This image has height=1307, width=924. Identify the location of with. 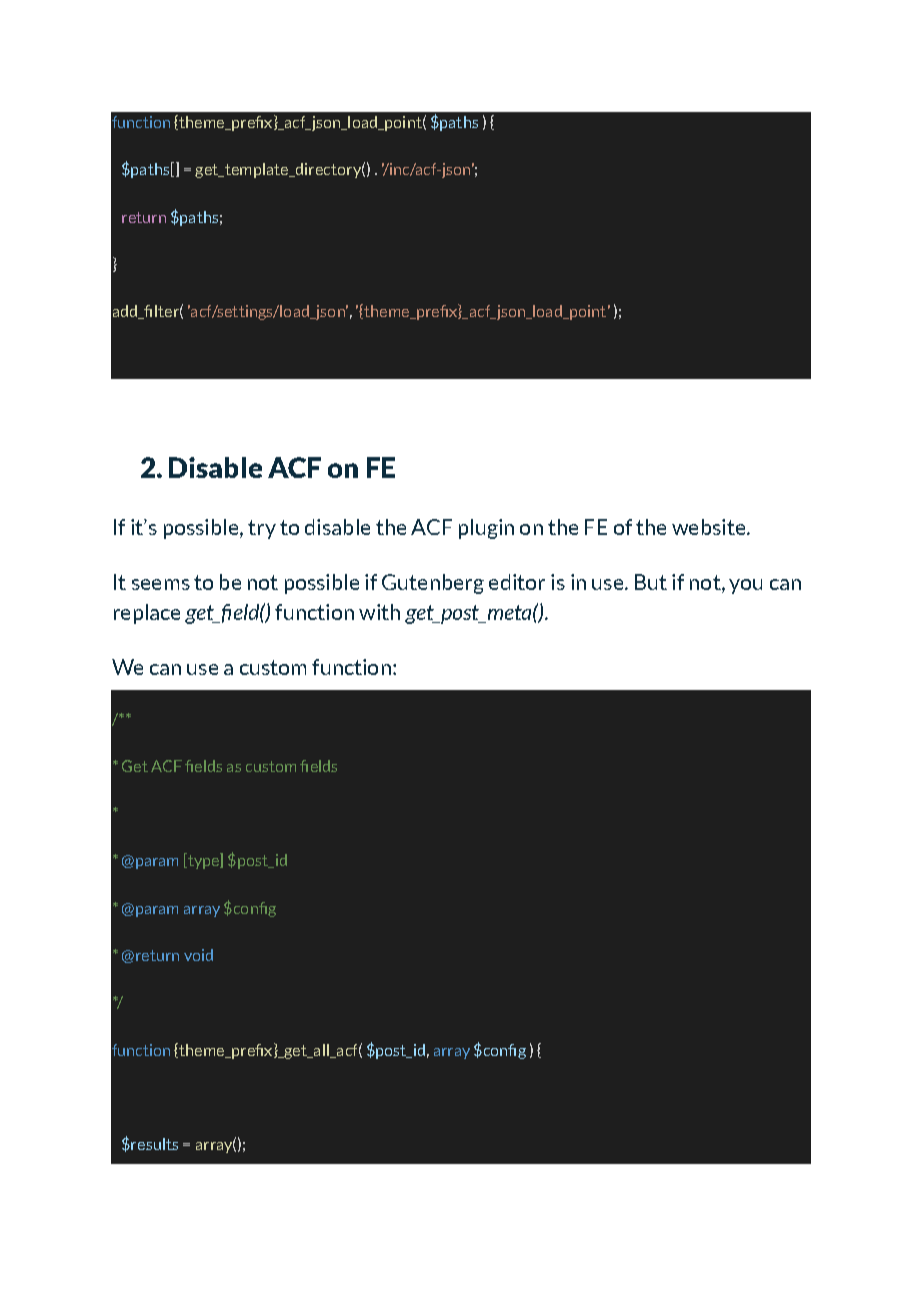
(379, 612).
